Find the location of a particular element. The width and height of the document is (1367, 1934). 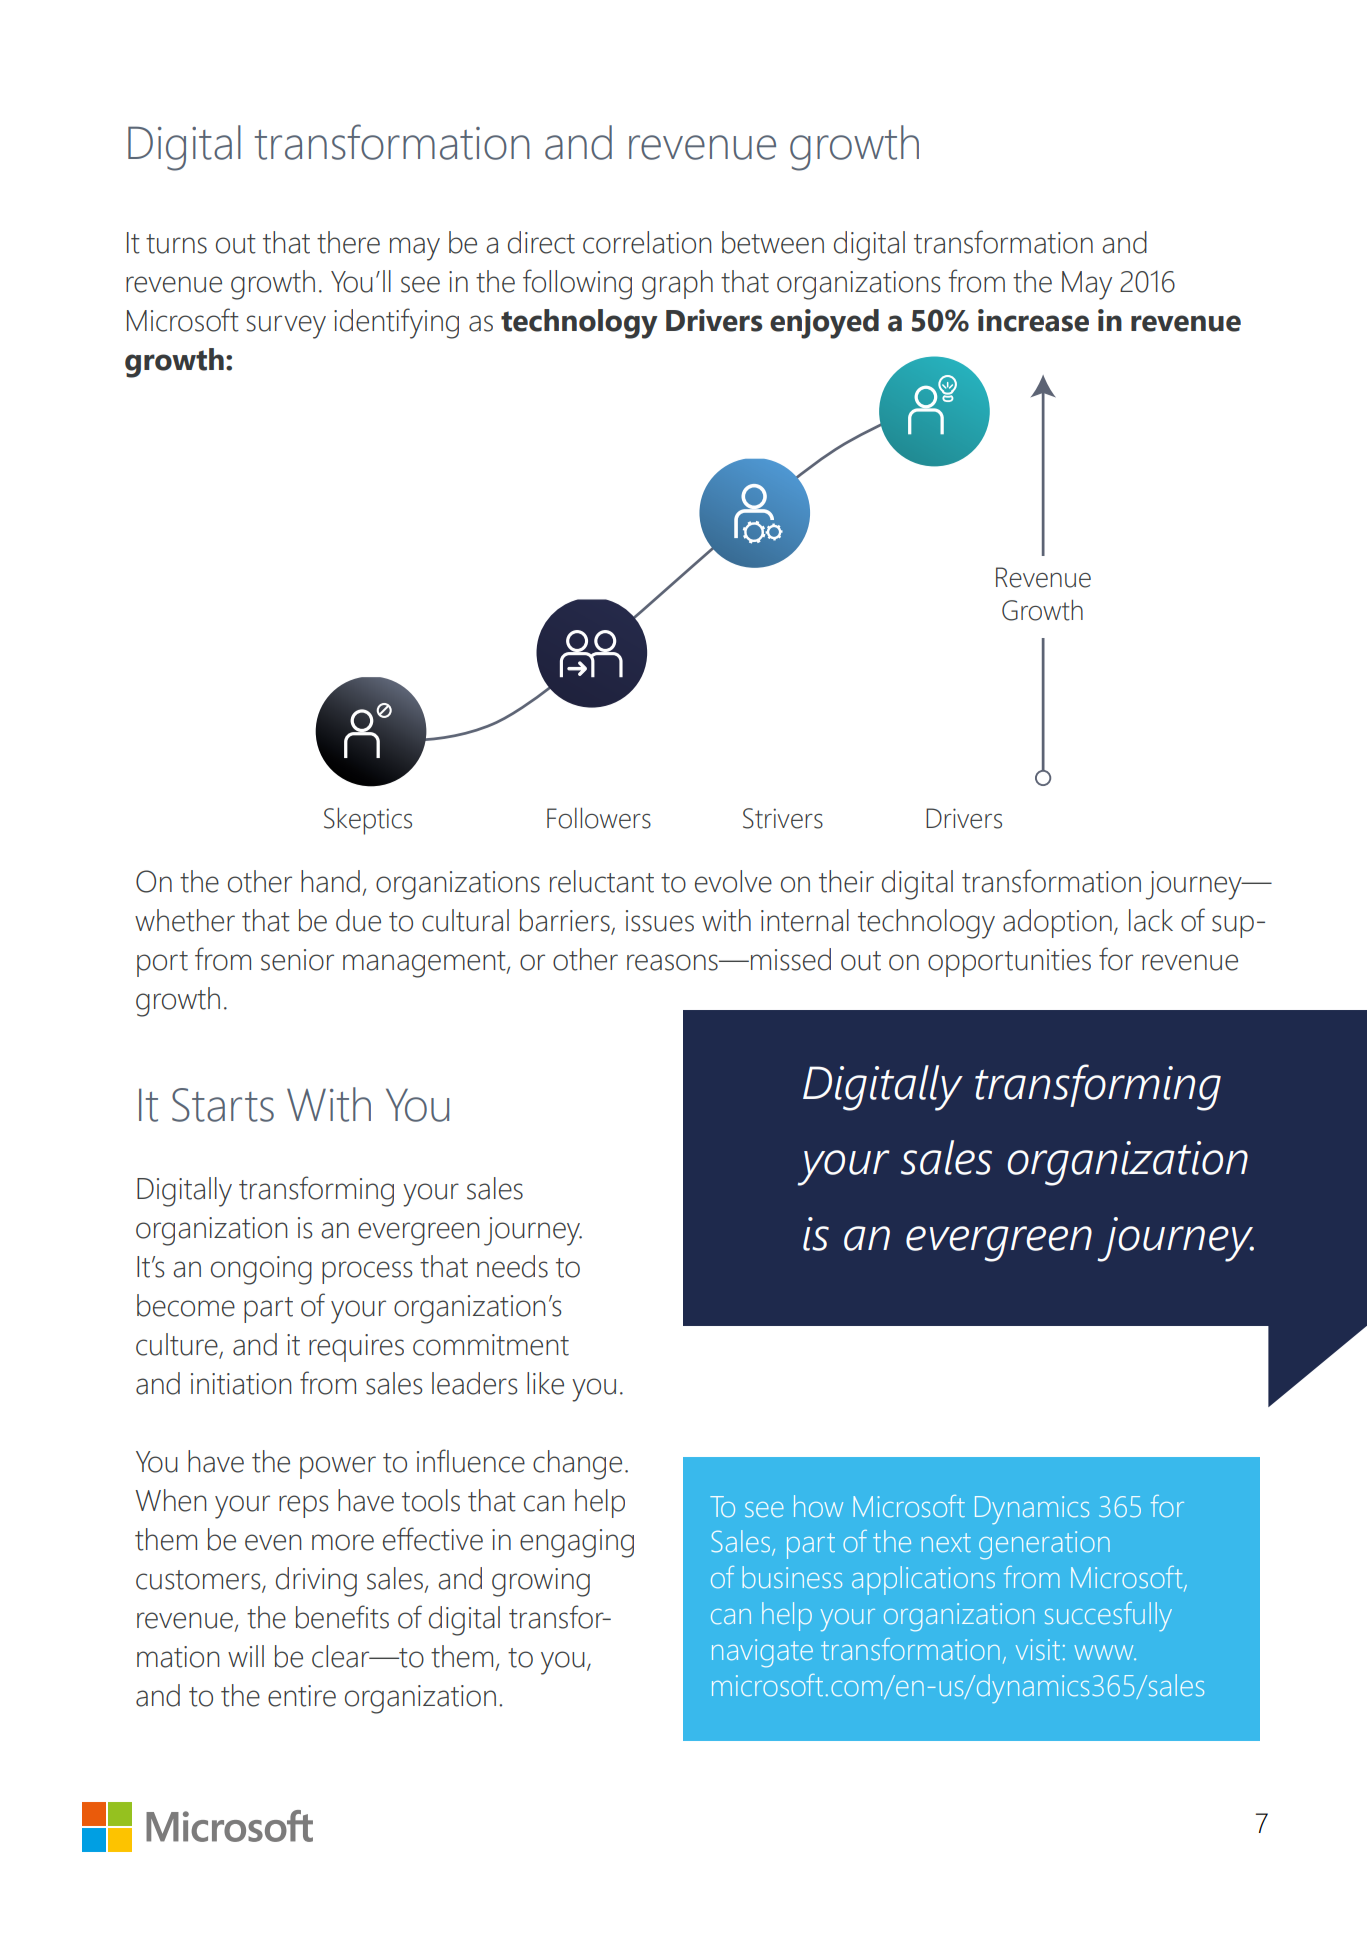

Followers is located at coordinates (599, 818).
